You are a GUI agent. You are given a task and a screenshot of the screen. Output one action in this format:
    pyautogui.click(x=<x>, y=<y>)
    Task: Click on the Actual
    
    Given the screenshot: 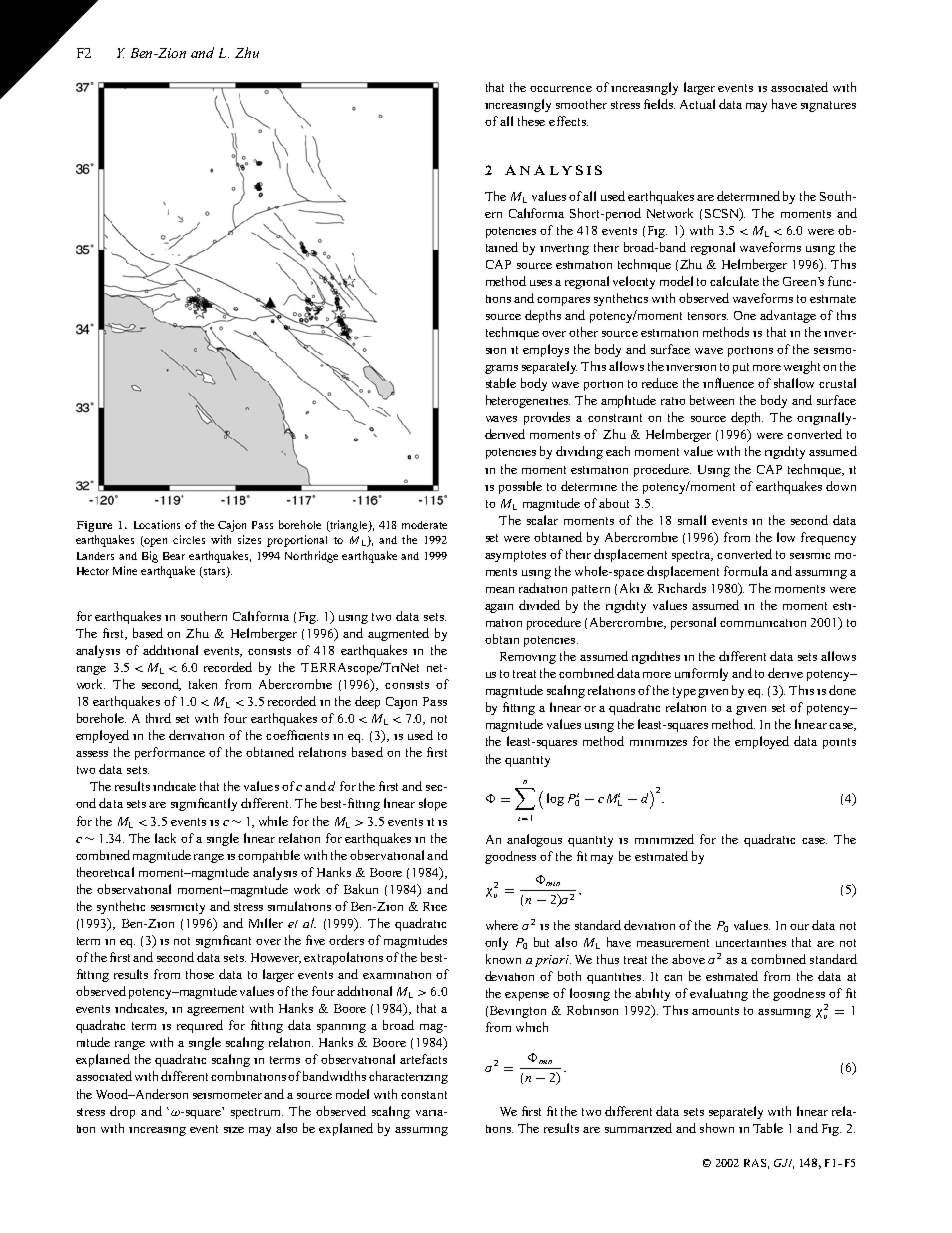 What is the action you would take?
    pyautogui.click(x=697, y=104)
